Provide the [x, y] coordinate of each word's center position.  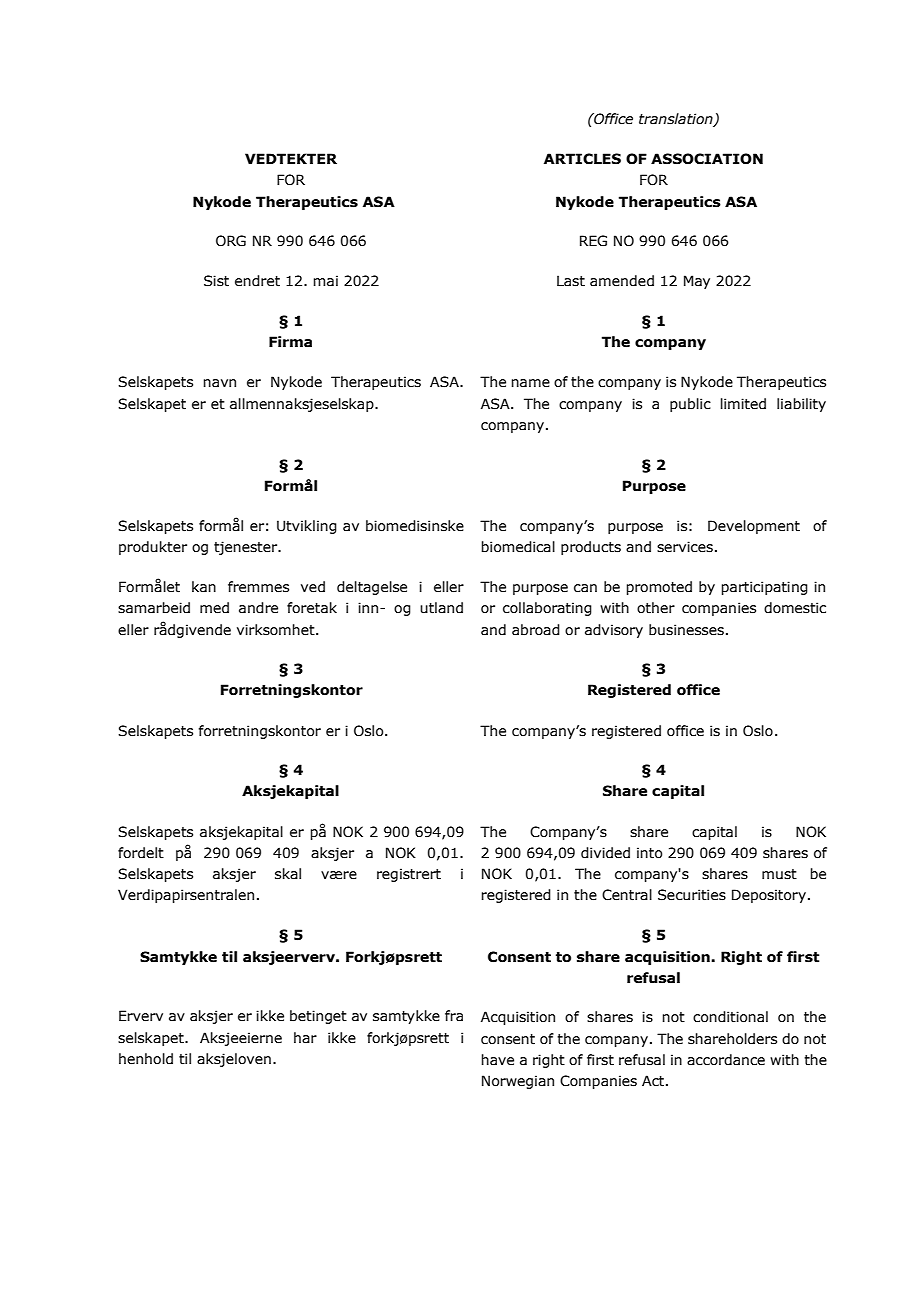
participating [764, 588]
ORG [231, 241]
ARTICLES [582, 159]
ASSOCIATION [707, 159]
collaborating [547, 609]
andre [258, 608]
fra [454, 1015]
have [497, 1060]
